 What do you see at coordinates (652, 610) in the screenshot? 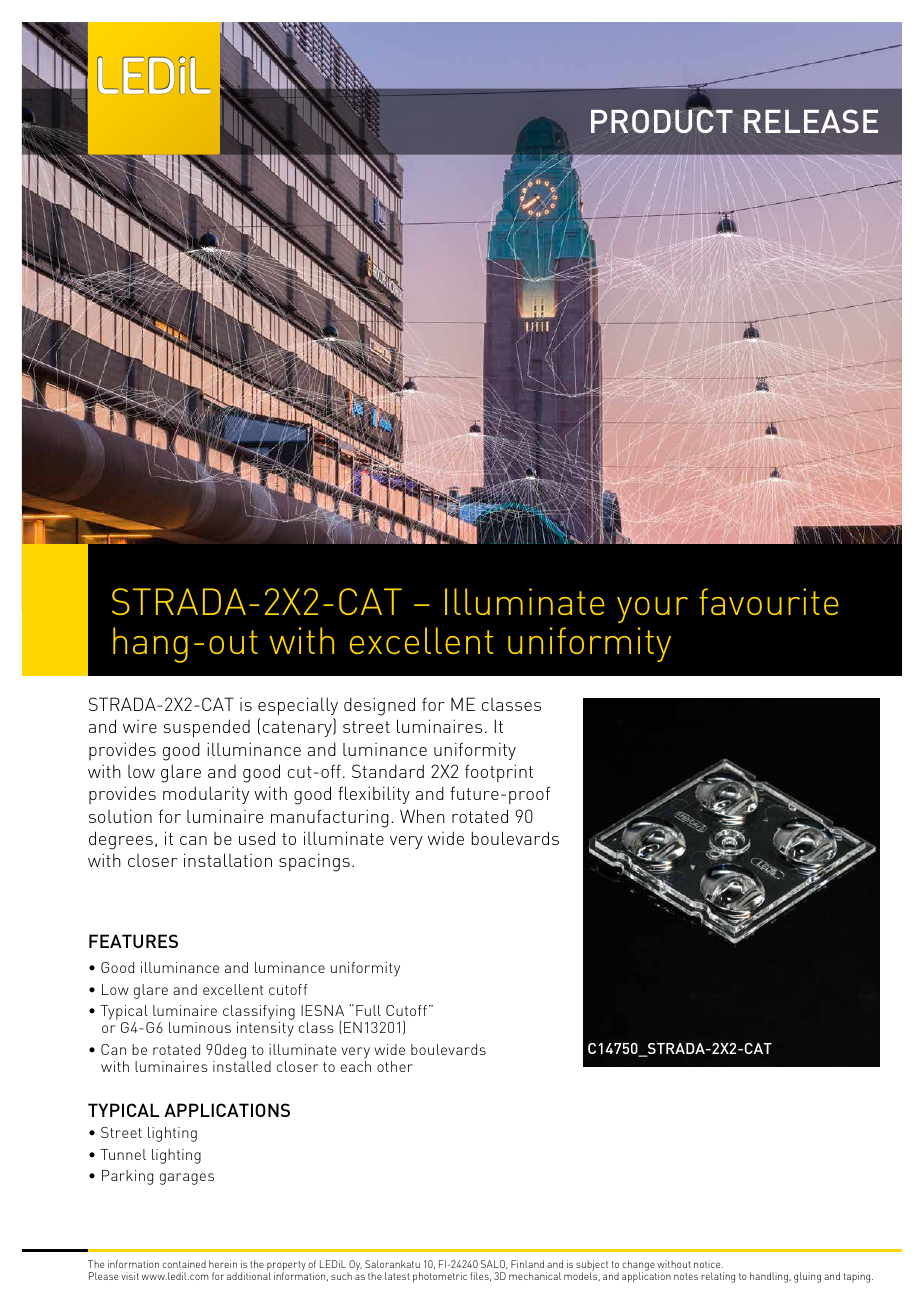
I see `your` at bounding box center [652, 610].
